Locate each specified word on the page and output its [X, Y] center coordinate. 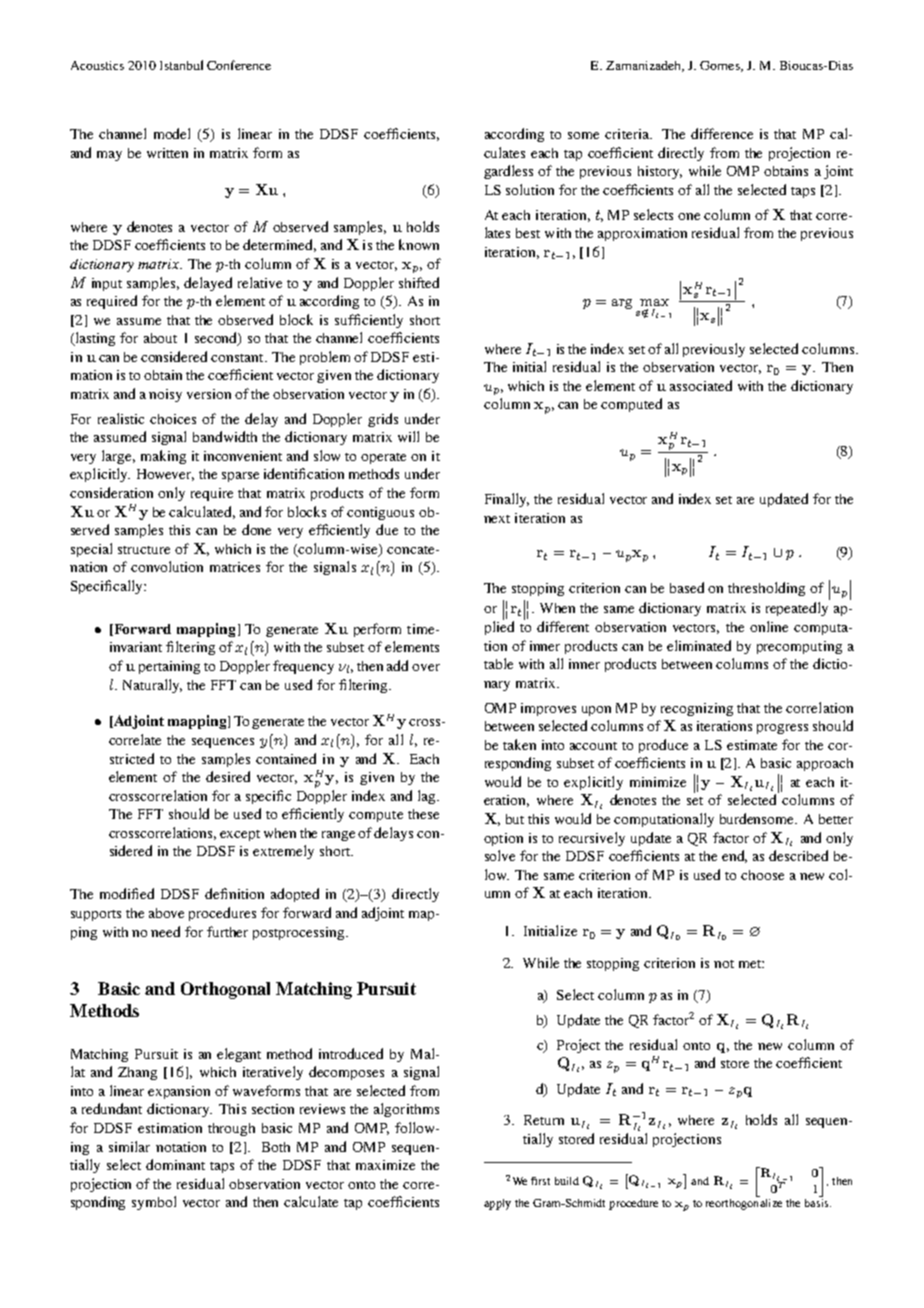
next [497, 519]
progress [782, 729]
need [165, 931]
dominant [175, 1164]
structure [144, 550]
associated [701, 385]
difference [722, 133]
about [160, 338]
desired [228, 776]
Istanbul [181, 65]
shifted [419, 282]
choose [762, 875]
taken [519, 744]
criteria [628, 134]
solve [500, 855]
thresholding [766, 589]
